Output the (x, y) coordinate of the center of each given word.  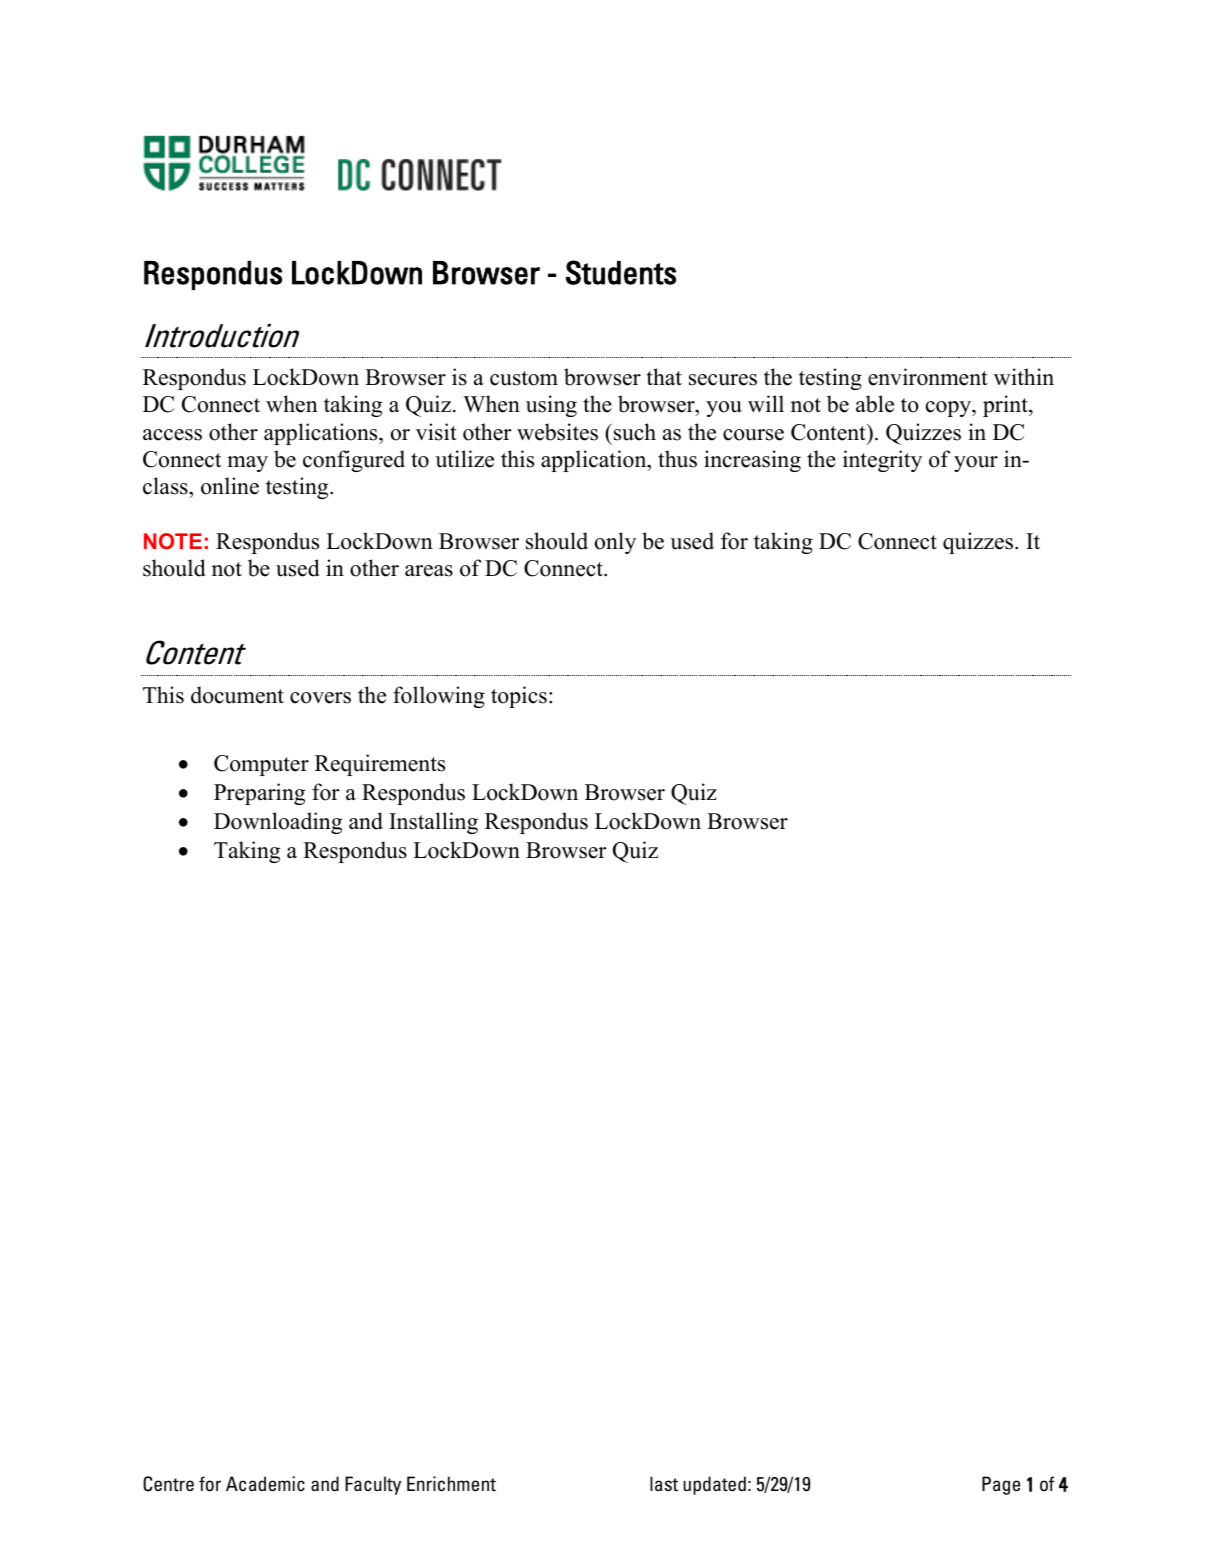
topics (519, 697)
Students (621, 272)
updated (714, 1485)
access (172, 435)
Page (1001, 1485)
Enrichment (451, 1484)
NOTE (173, 541)
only (615, 543)
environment (928, 377)
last (664, 1484)
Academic (265, 1484)
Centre (168, 1484)
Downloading (278, 823)
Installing (433, 823)
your (976, 464)
